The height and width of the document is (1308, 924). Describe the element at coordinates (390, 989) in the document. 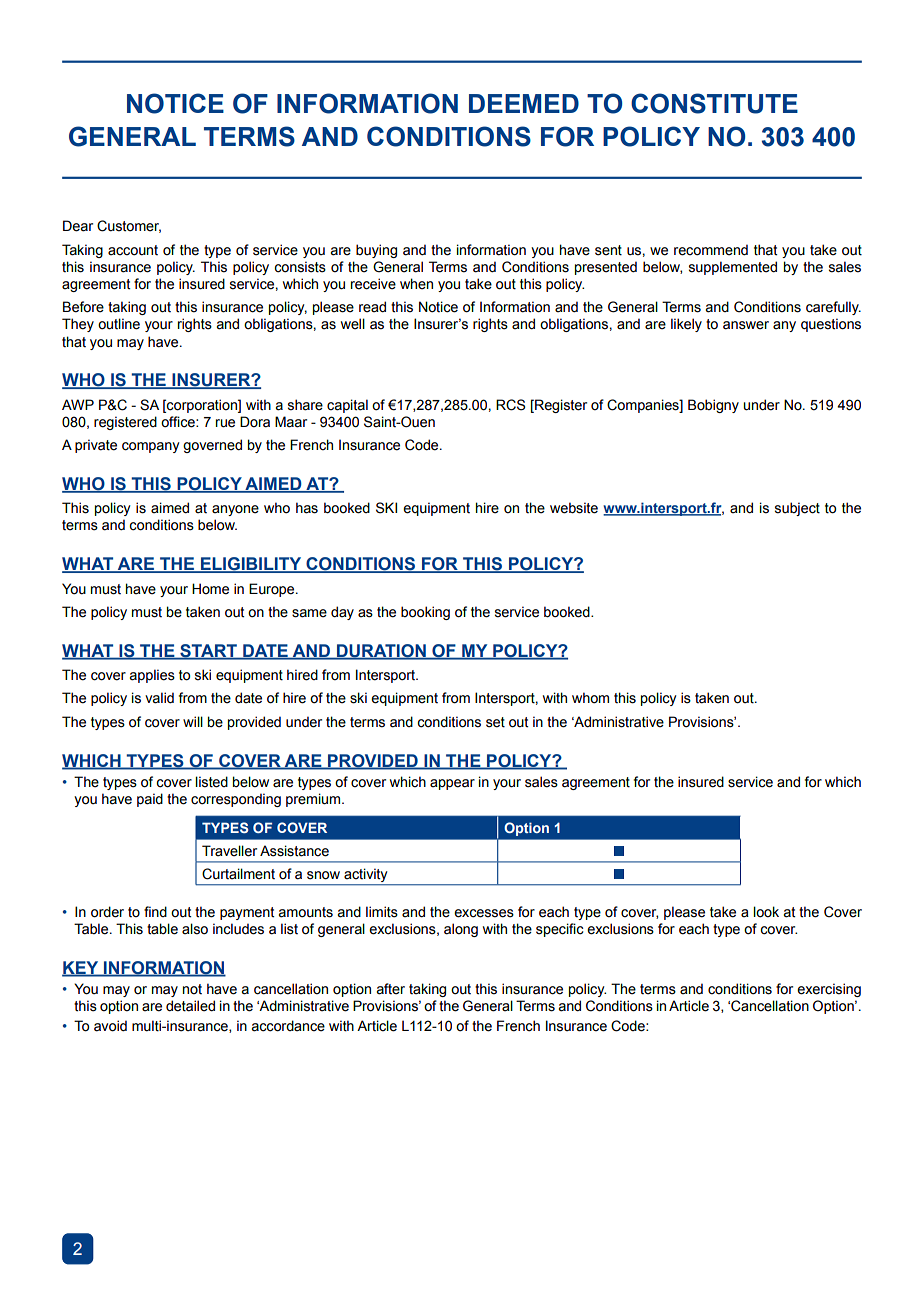

I see `after` at that location.
